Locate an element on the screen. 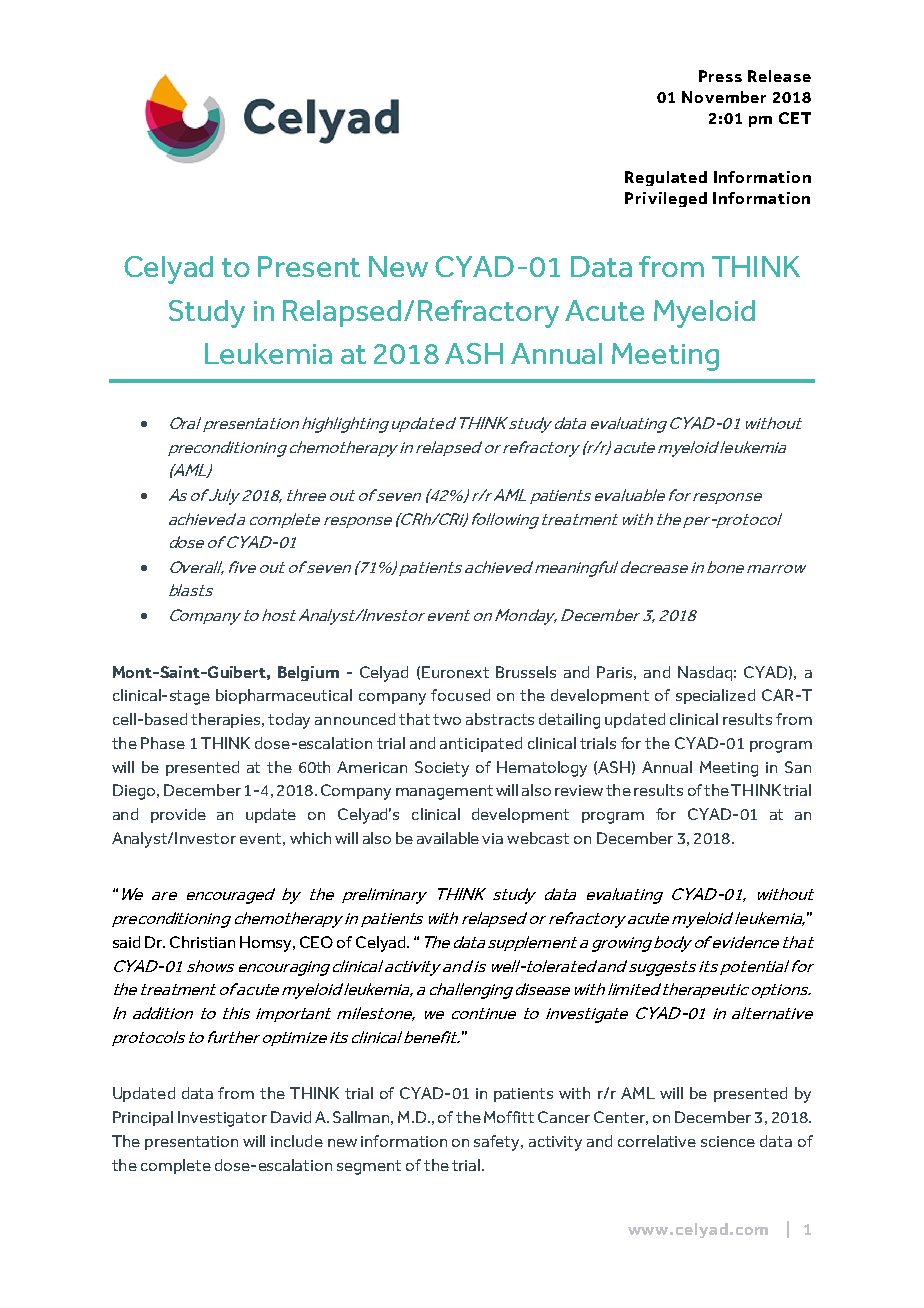 Image resolution: width=924 pixels, height=1308 pixels. Regulated is located at coordinates (666, 178).
